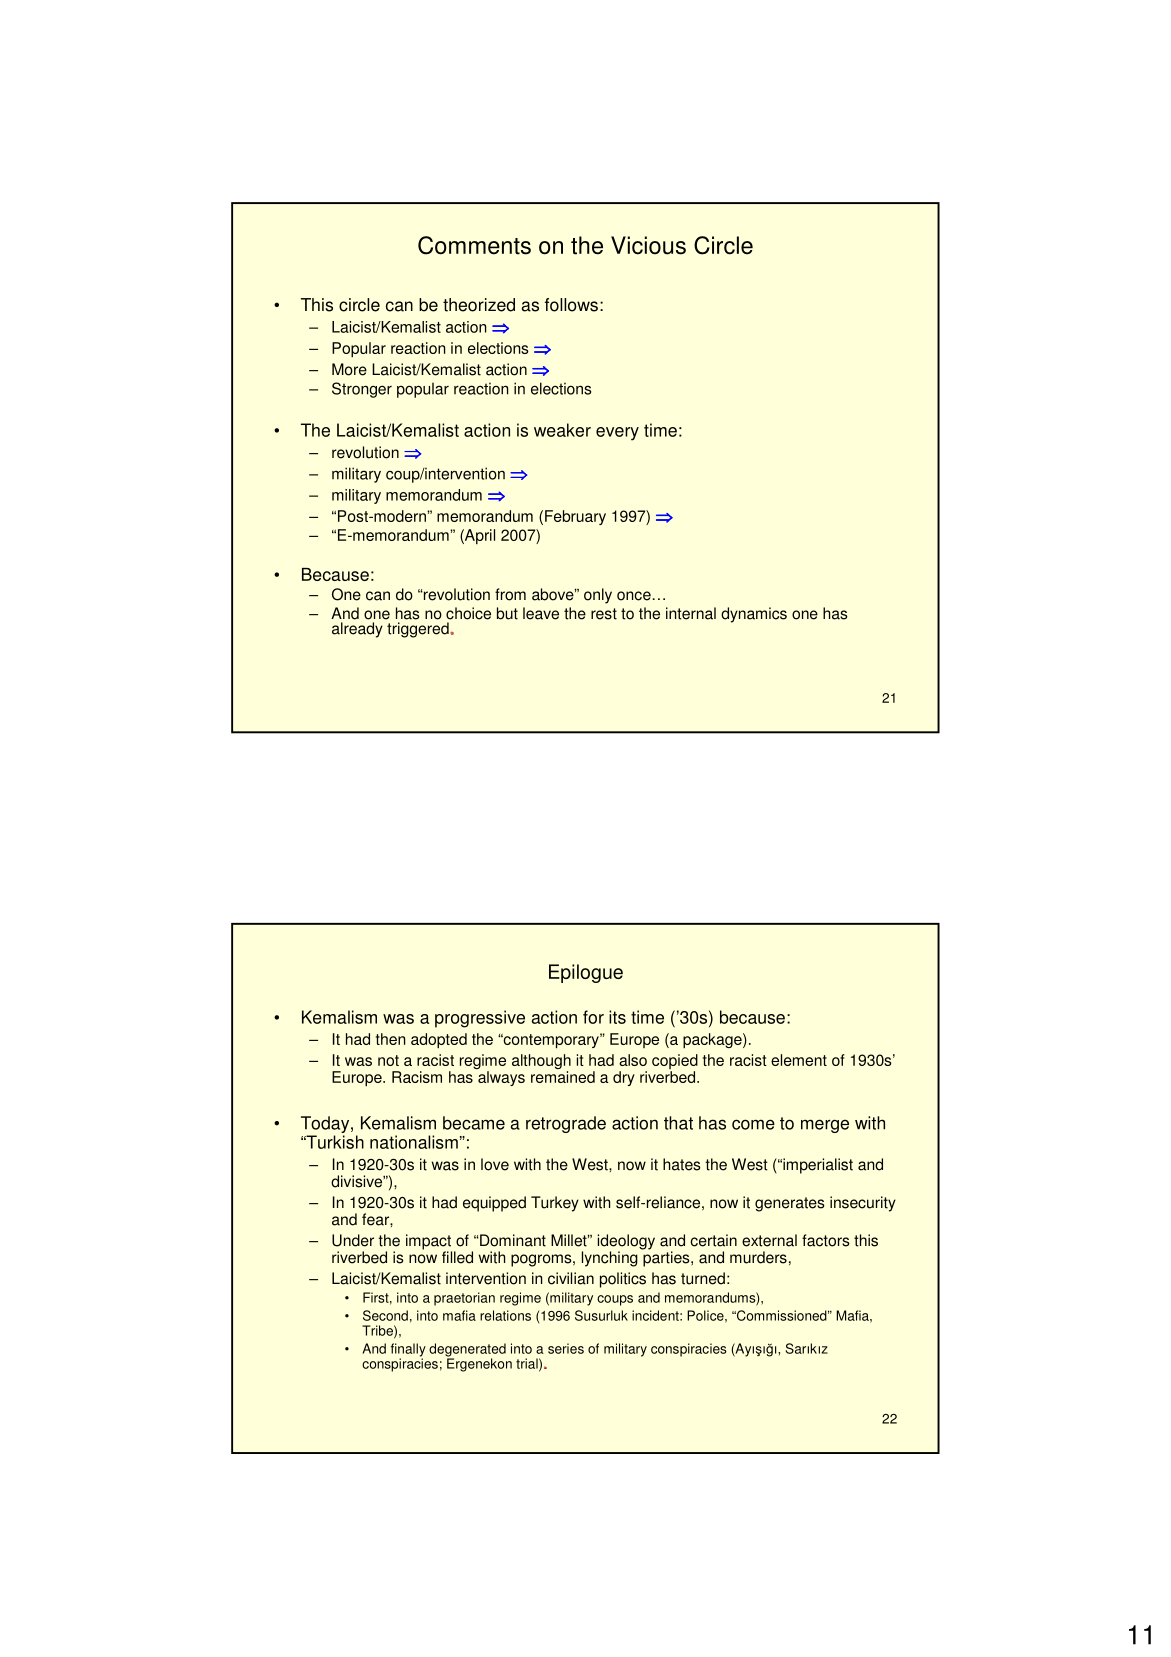 This screenshot has height=1657, width=1171. What do you see at coordinates (362, 390) in the screenshot?
I see `Stronger` at bounding box center [362, 390].
